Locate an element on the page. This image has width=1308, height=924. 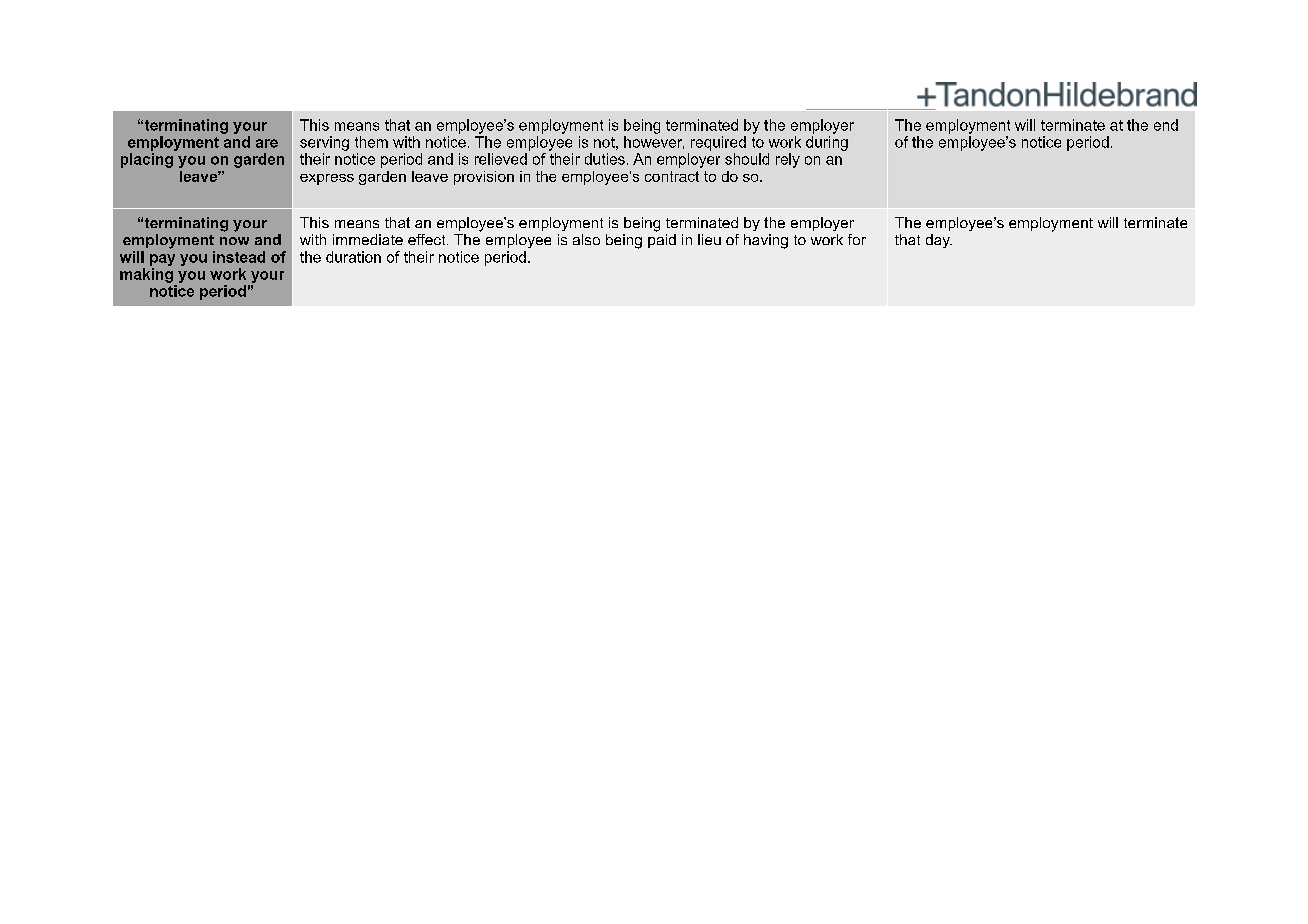
rely is located at coordinates (788, 160).
